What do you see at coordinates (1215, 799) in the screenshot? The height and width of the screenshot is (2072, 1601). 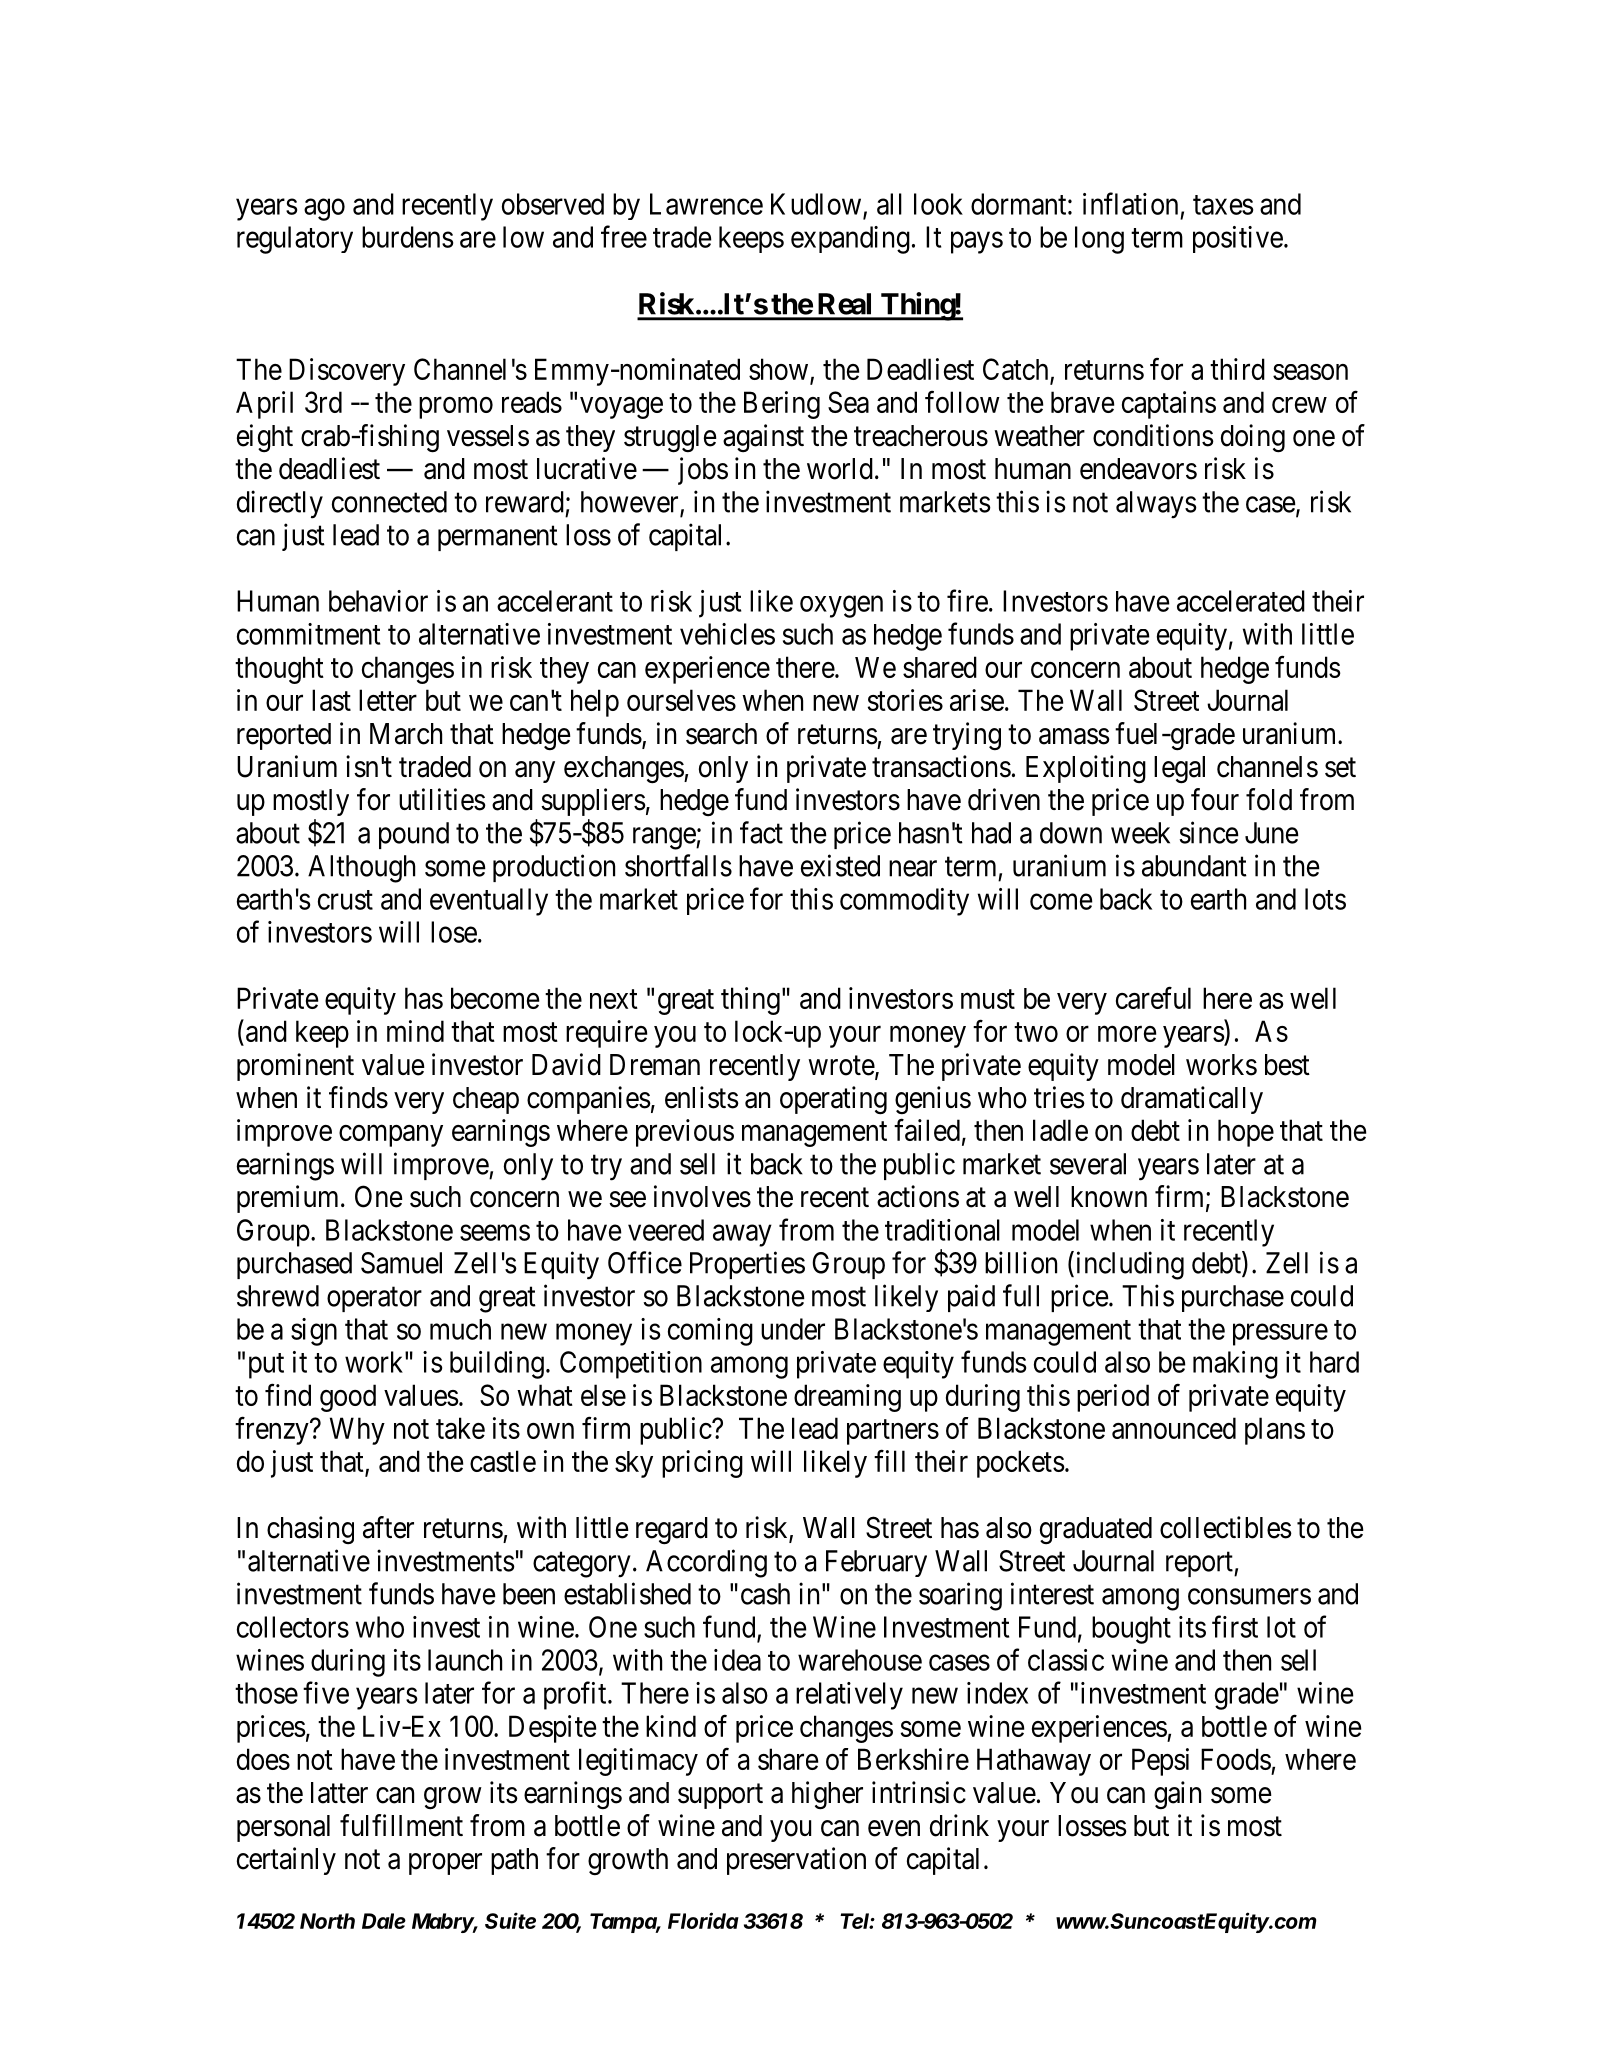 I see `four` at bounding box center [1215, 799].
